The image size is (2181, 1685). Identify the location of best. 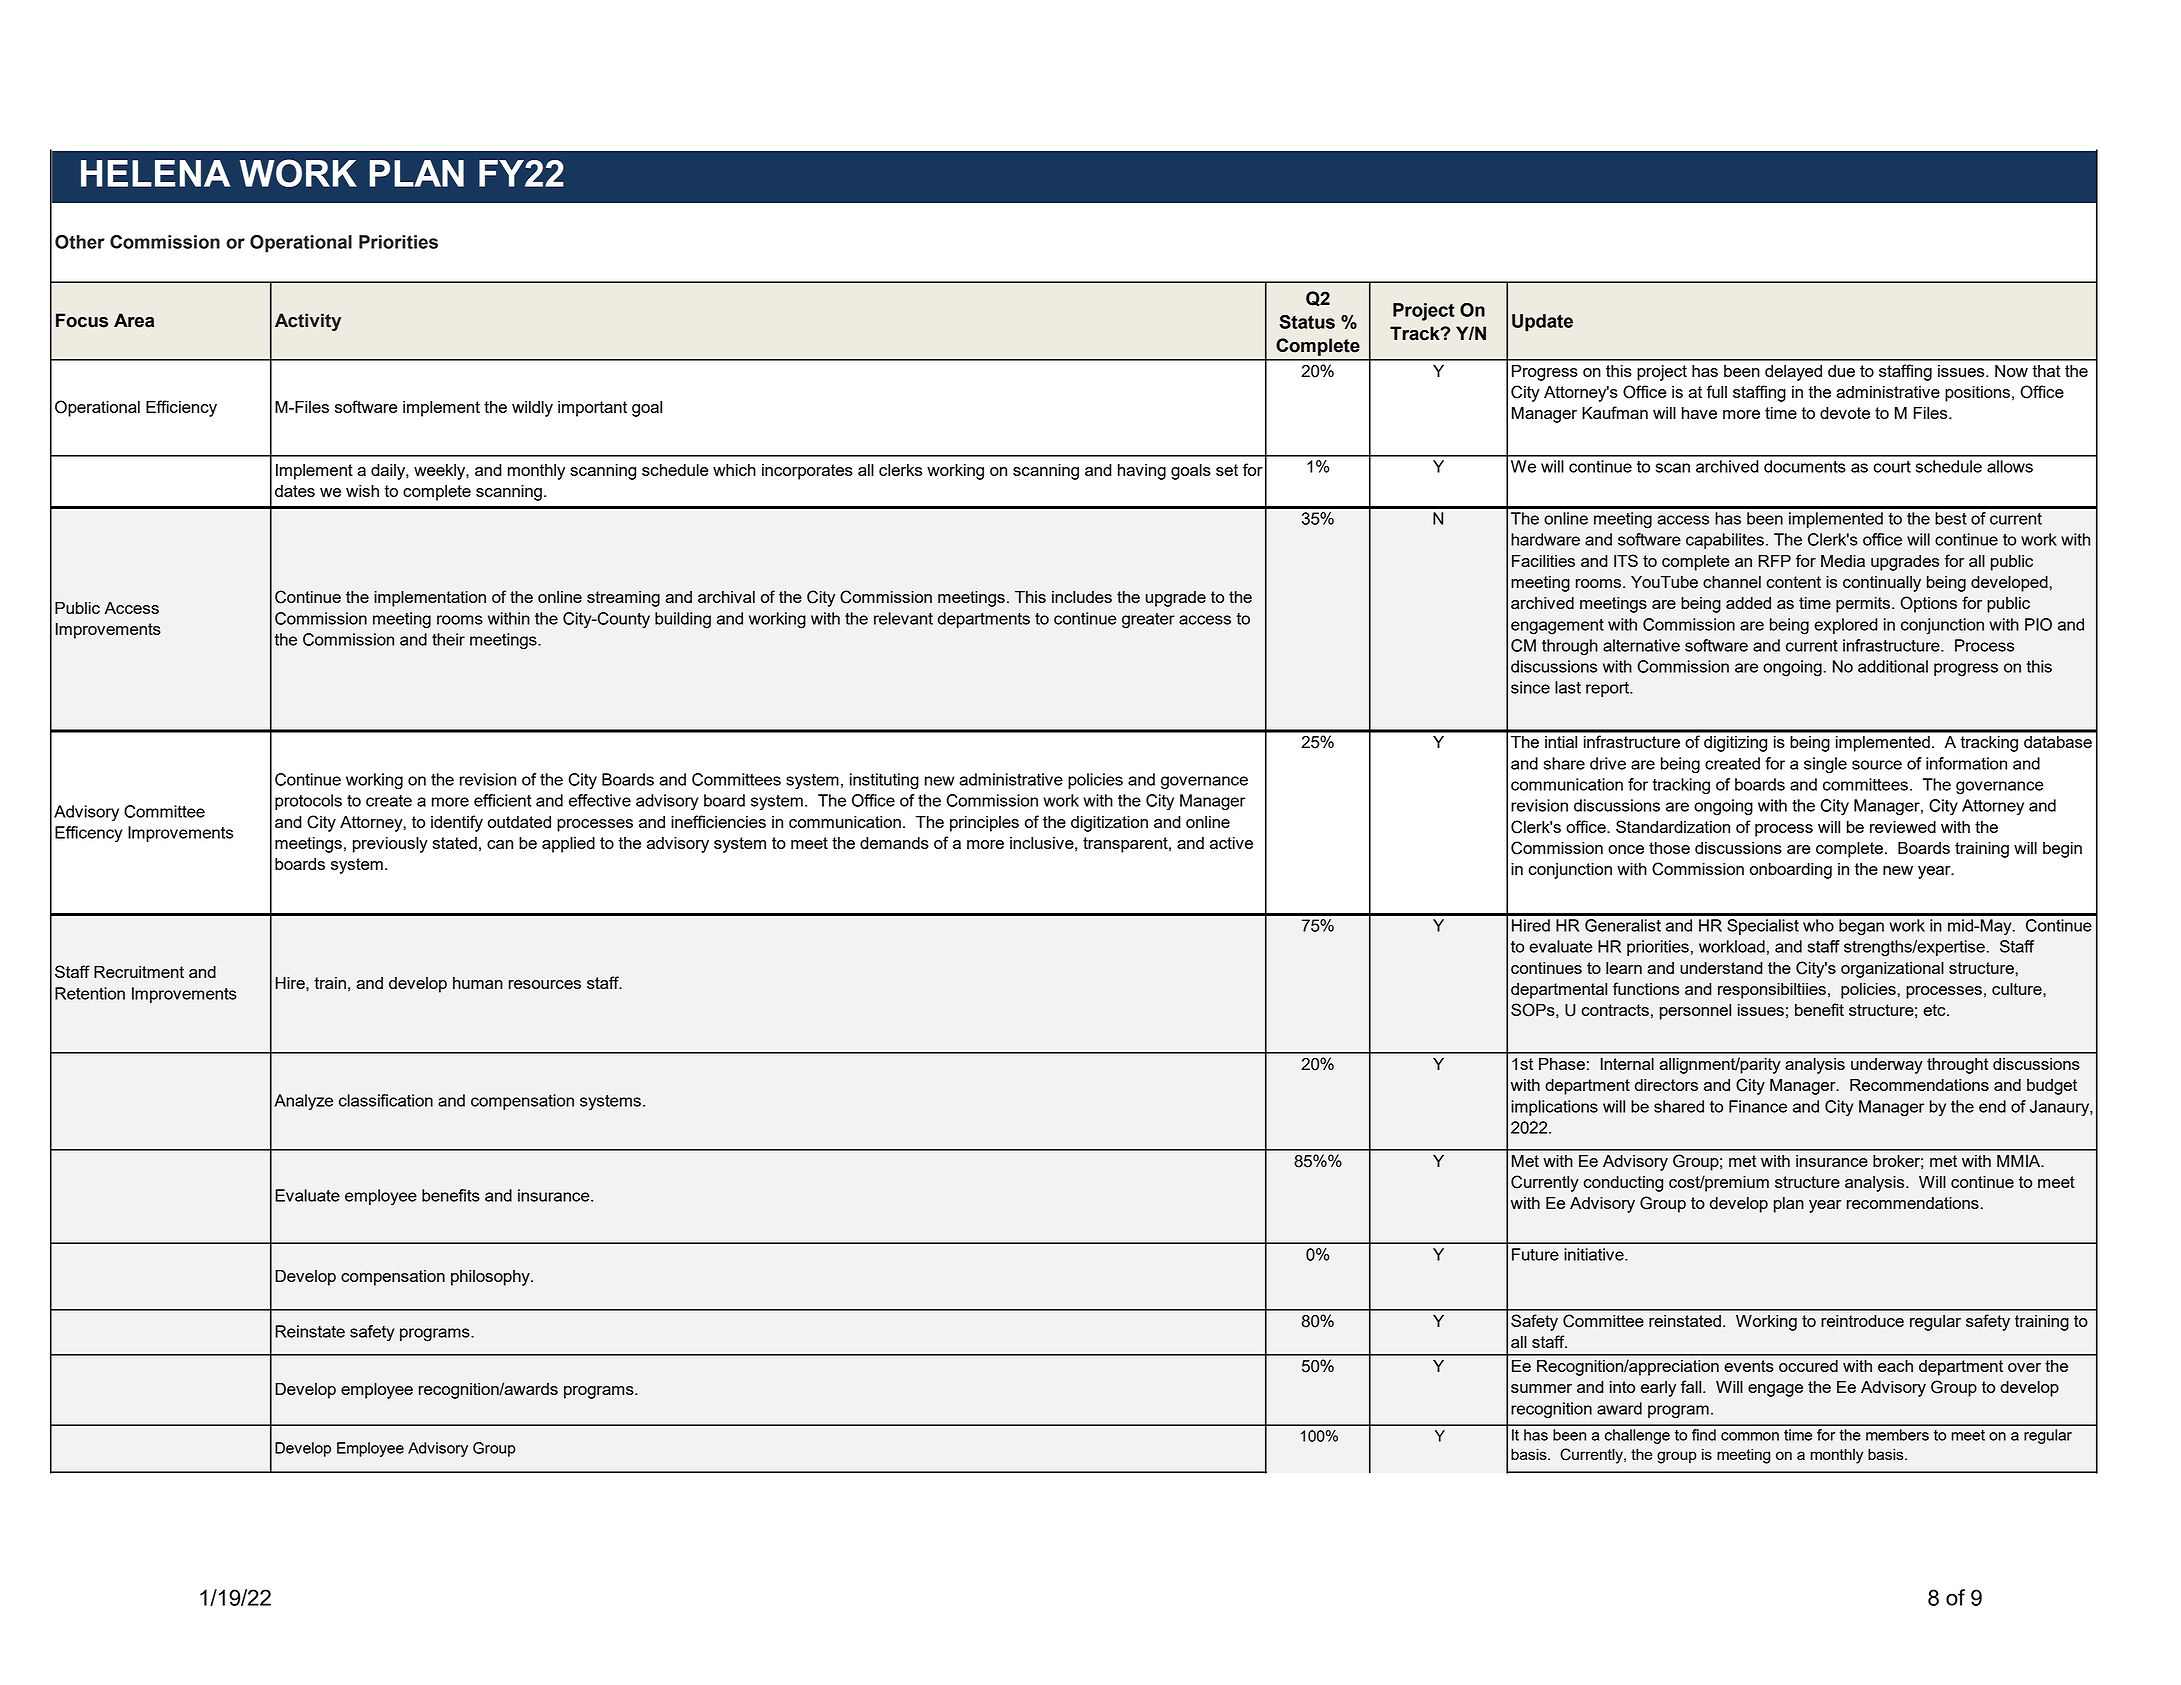
(1951, 518).
